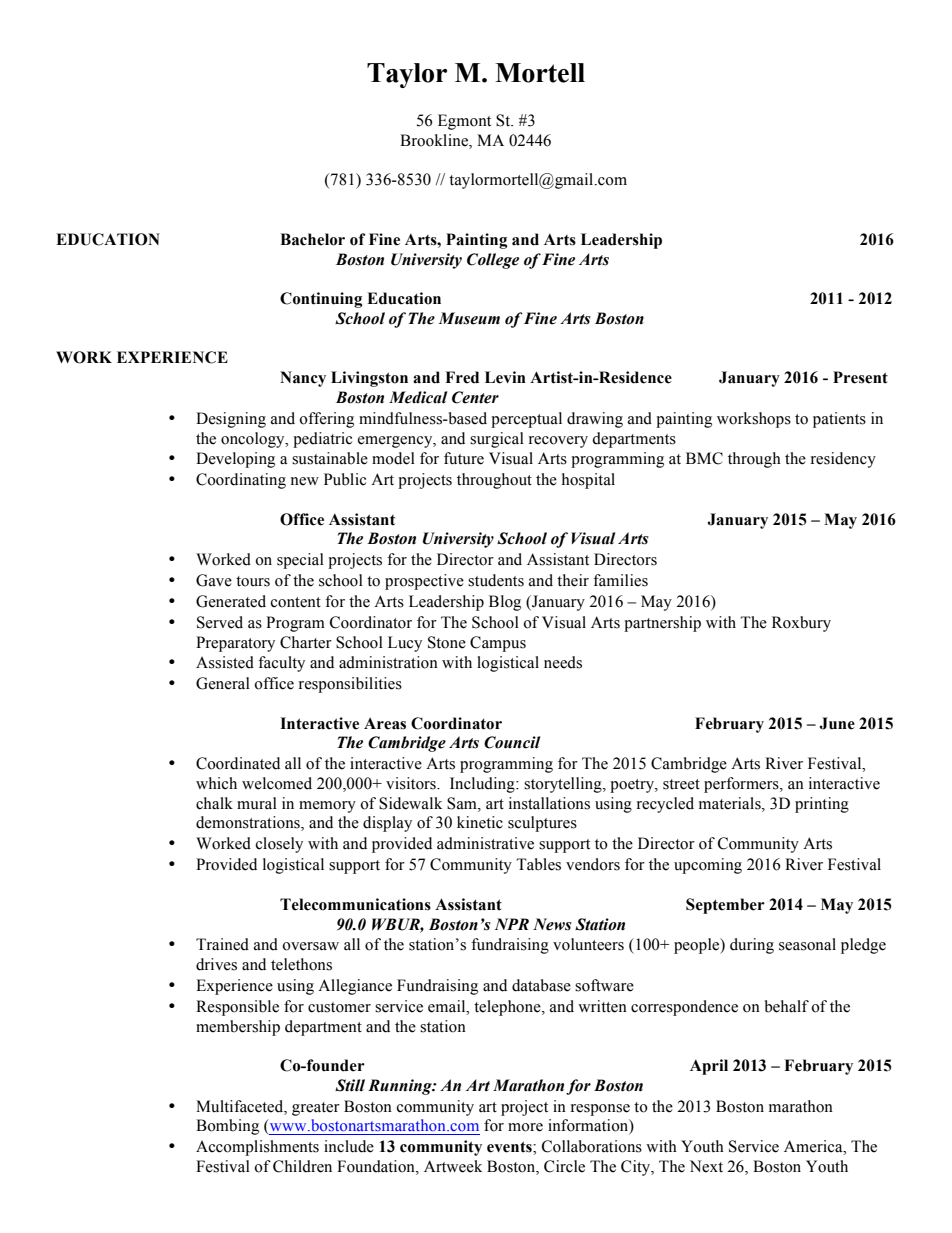  Describe the element at coordinates (706, 1166) in the image. I see `Next` at that location.
